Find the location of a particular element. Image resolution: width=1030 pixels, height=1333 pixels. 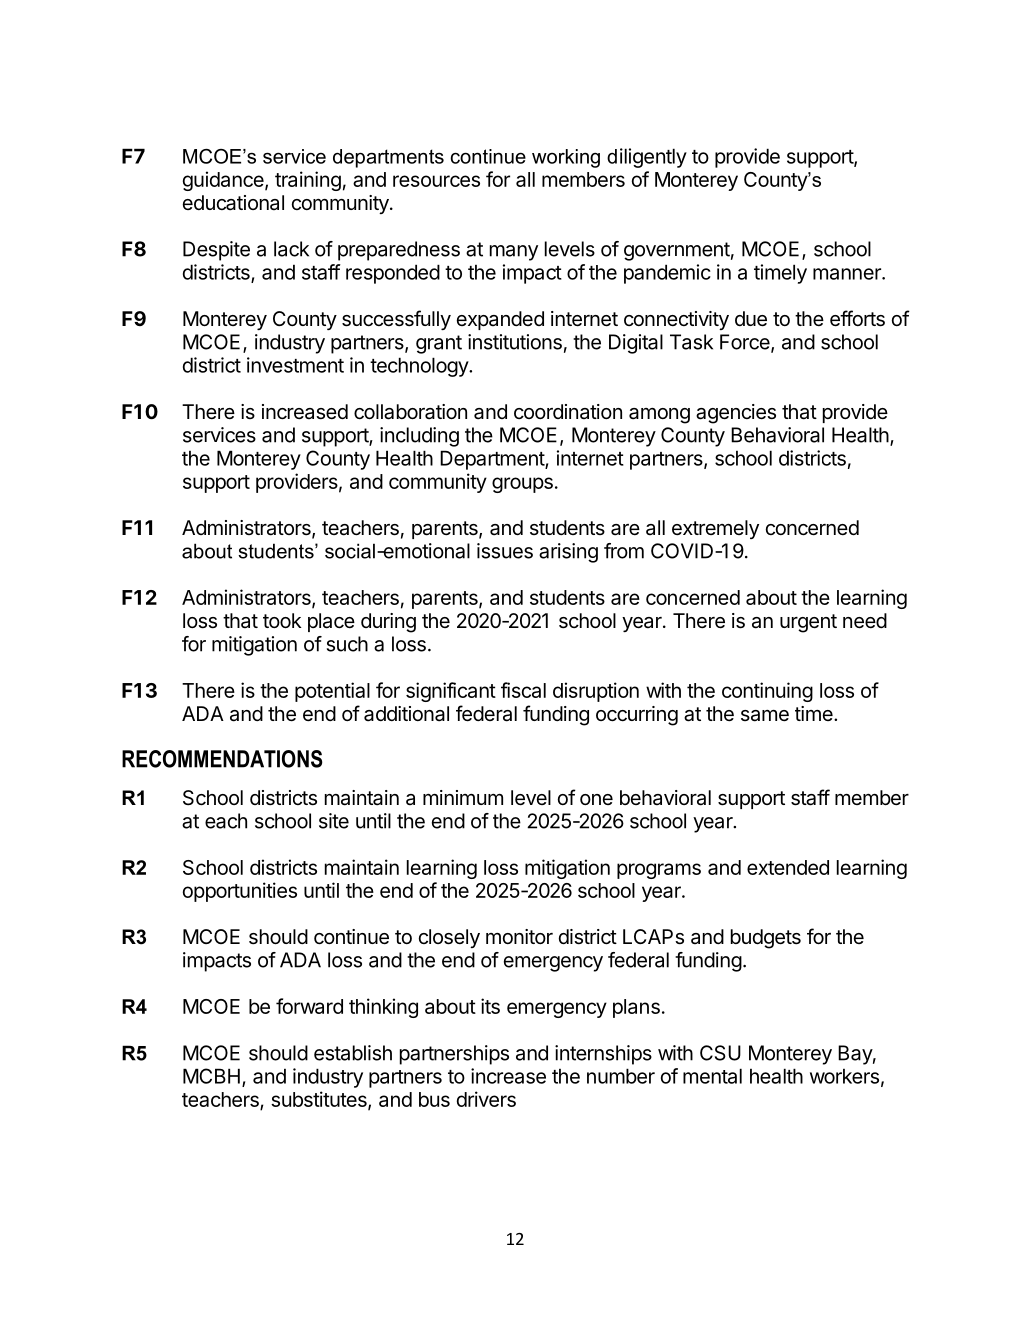

fiscal is located at coordinates (523, 690).
